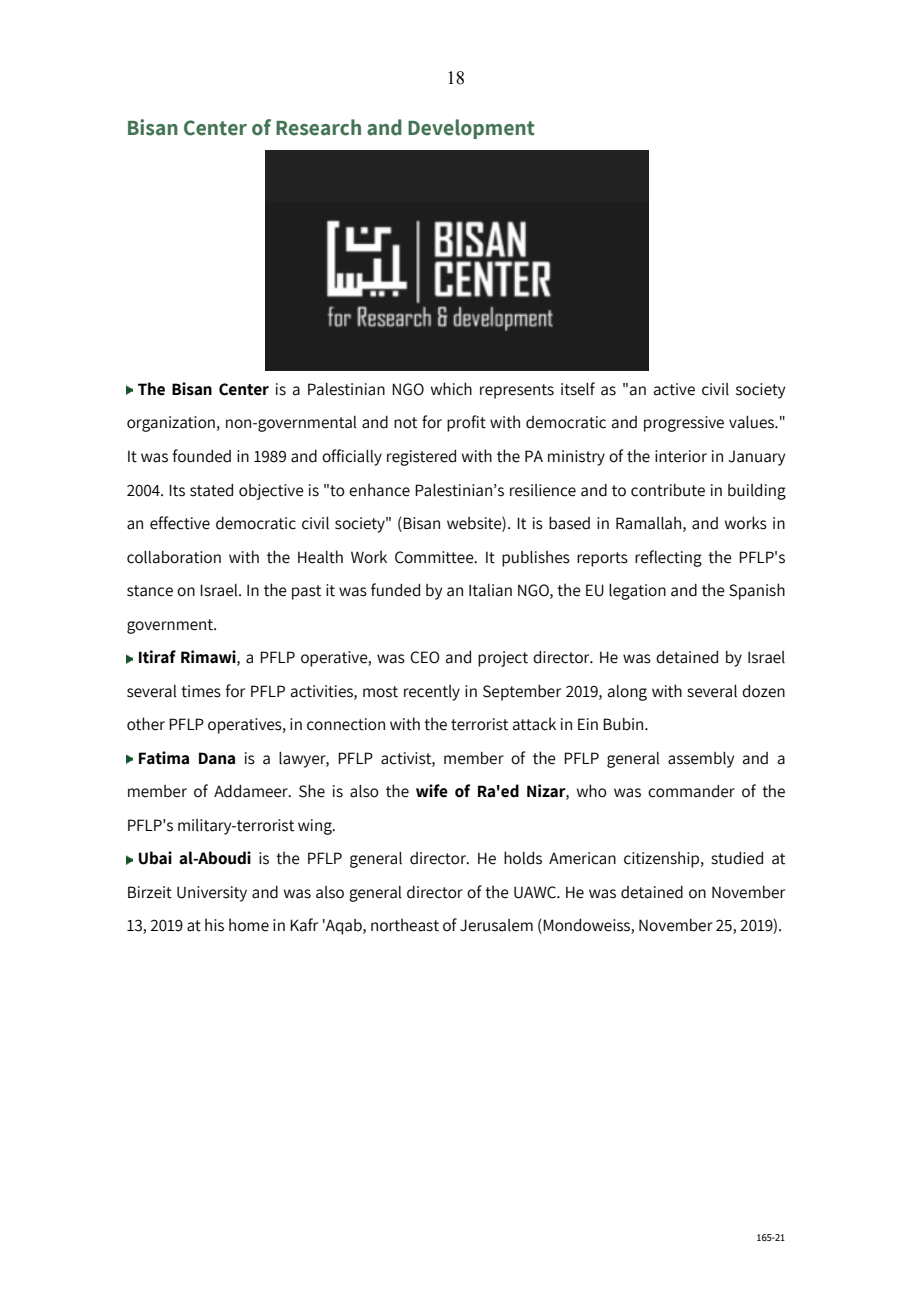  Describe the element at coordinates (212, 894) in the screenshot. I see `University` at that location.
